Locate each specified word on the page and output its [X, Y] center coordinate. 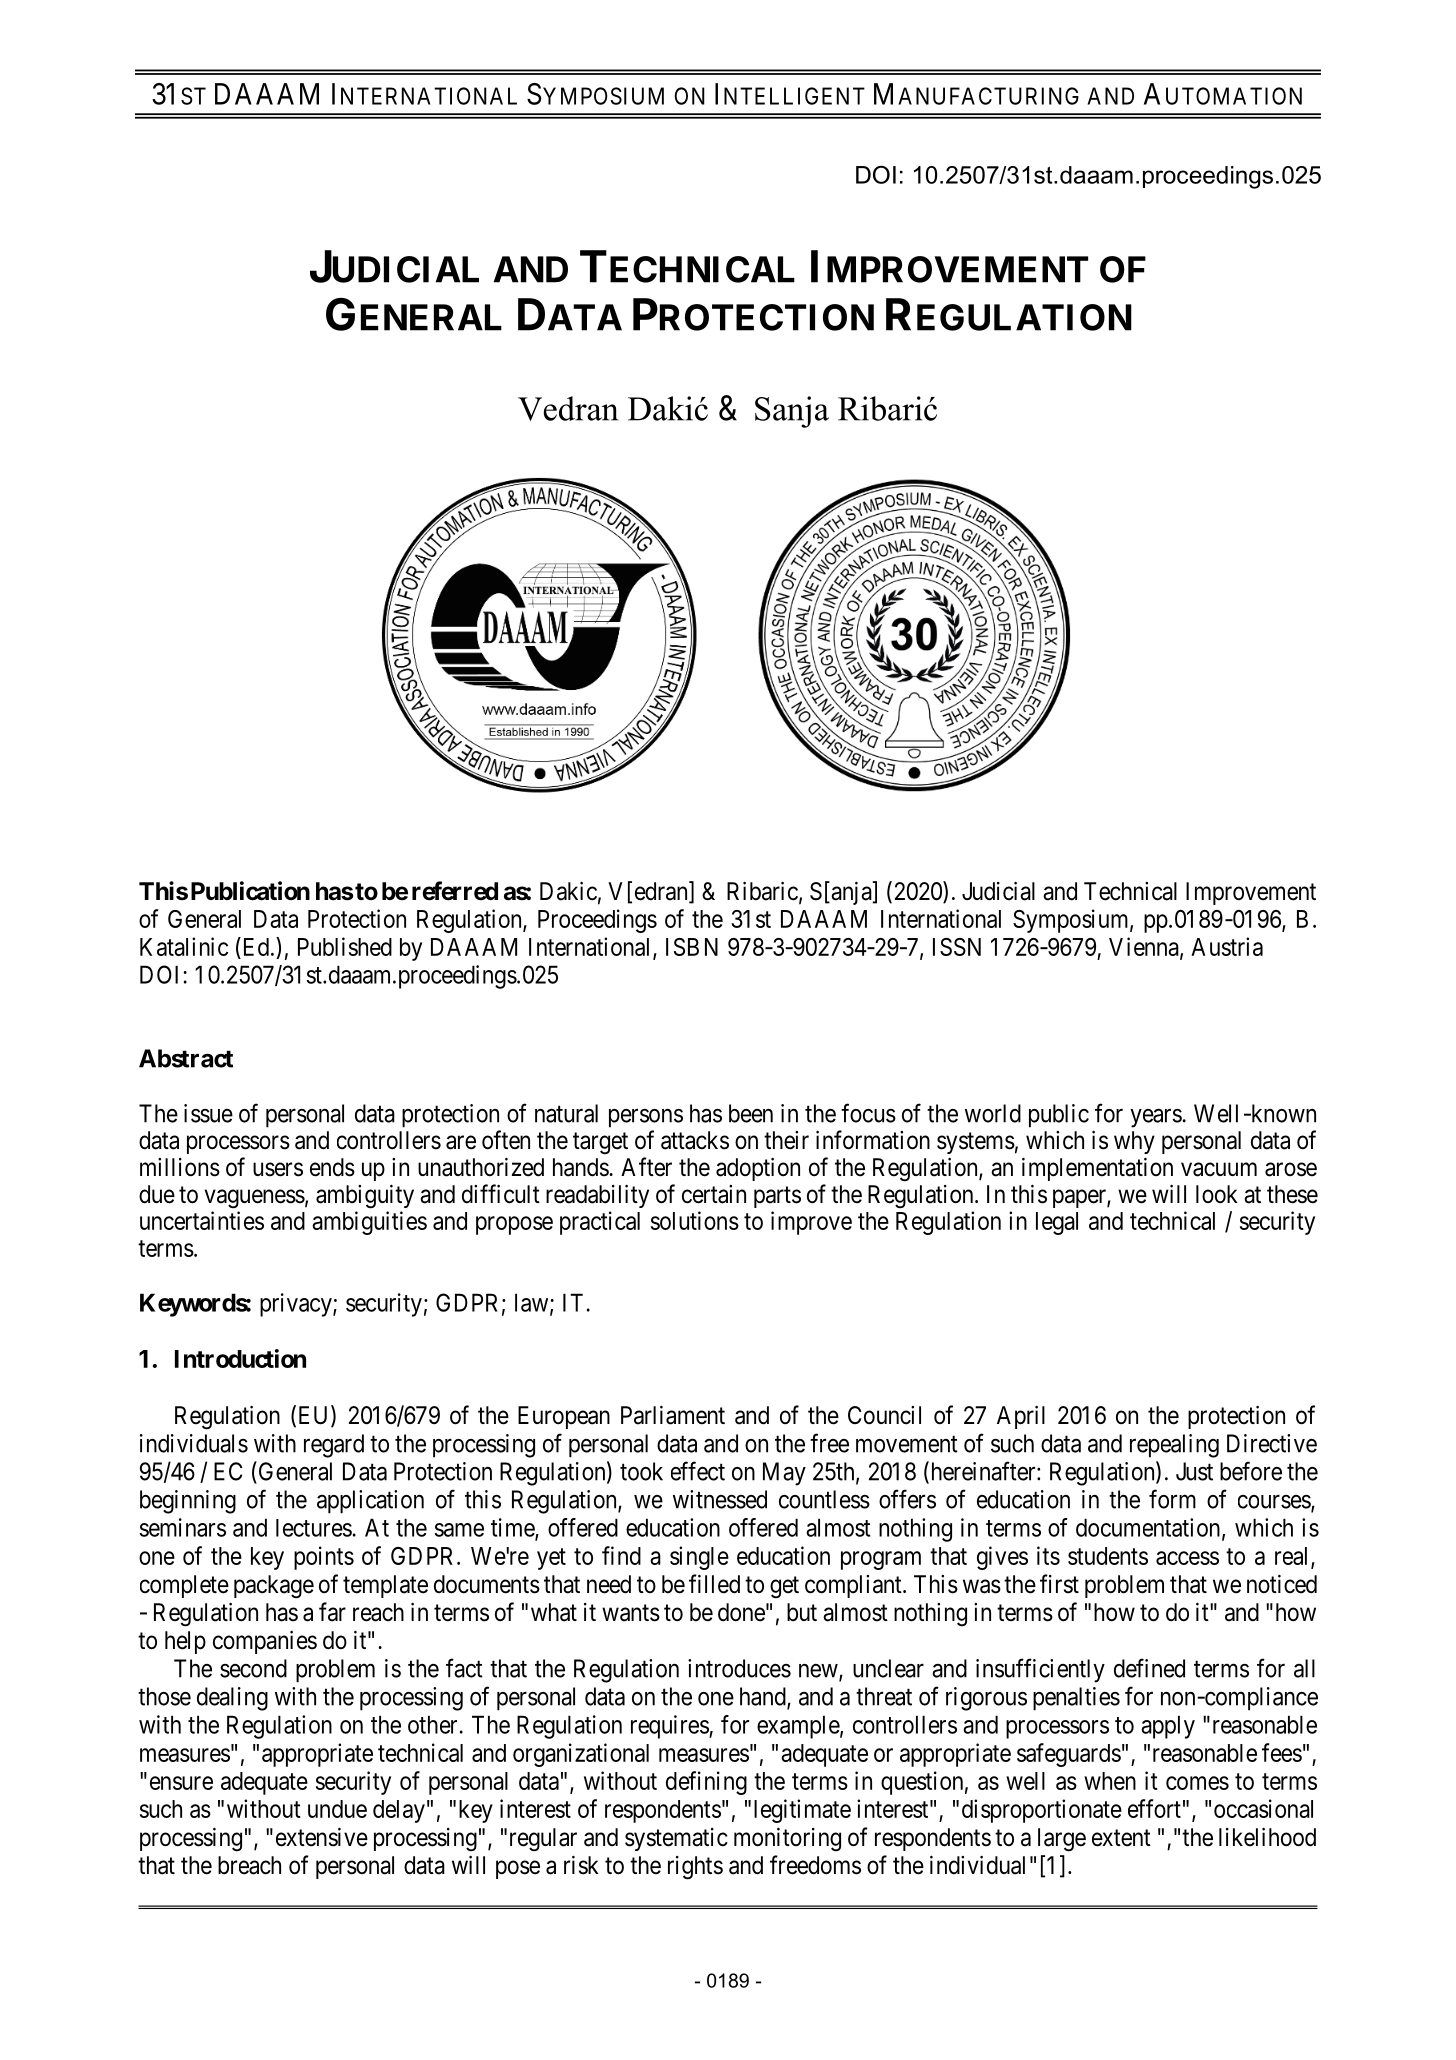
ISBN [692, 947]
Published [345, 946]
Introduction [240, 1358]
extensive [322, 1837]
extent [1121, 1838]
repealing [1174, 1446]
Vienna [1145, 947]
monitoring [787, 1839]
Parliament [673, 1415]
